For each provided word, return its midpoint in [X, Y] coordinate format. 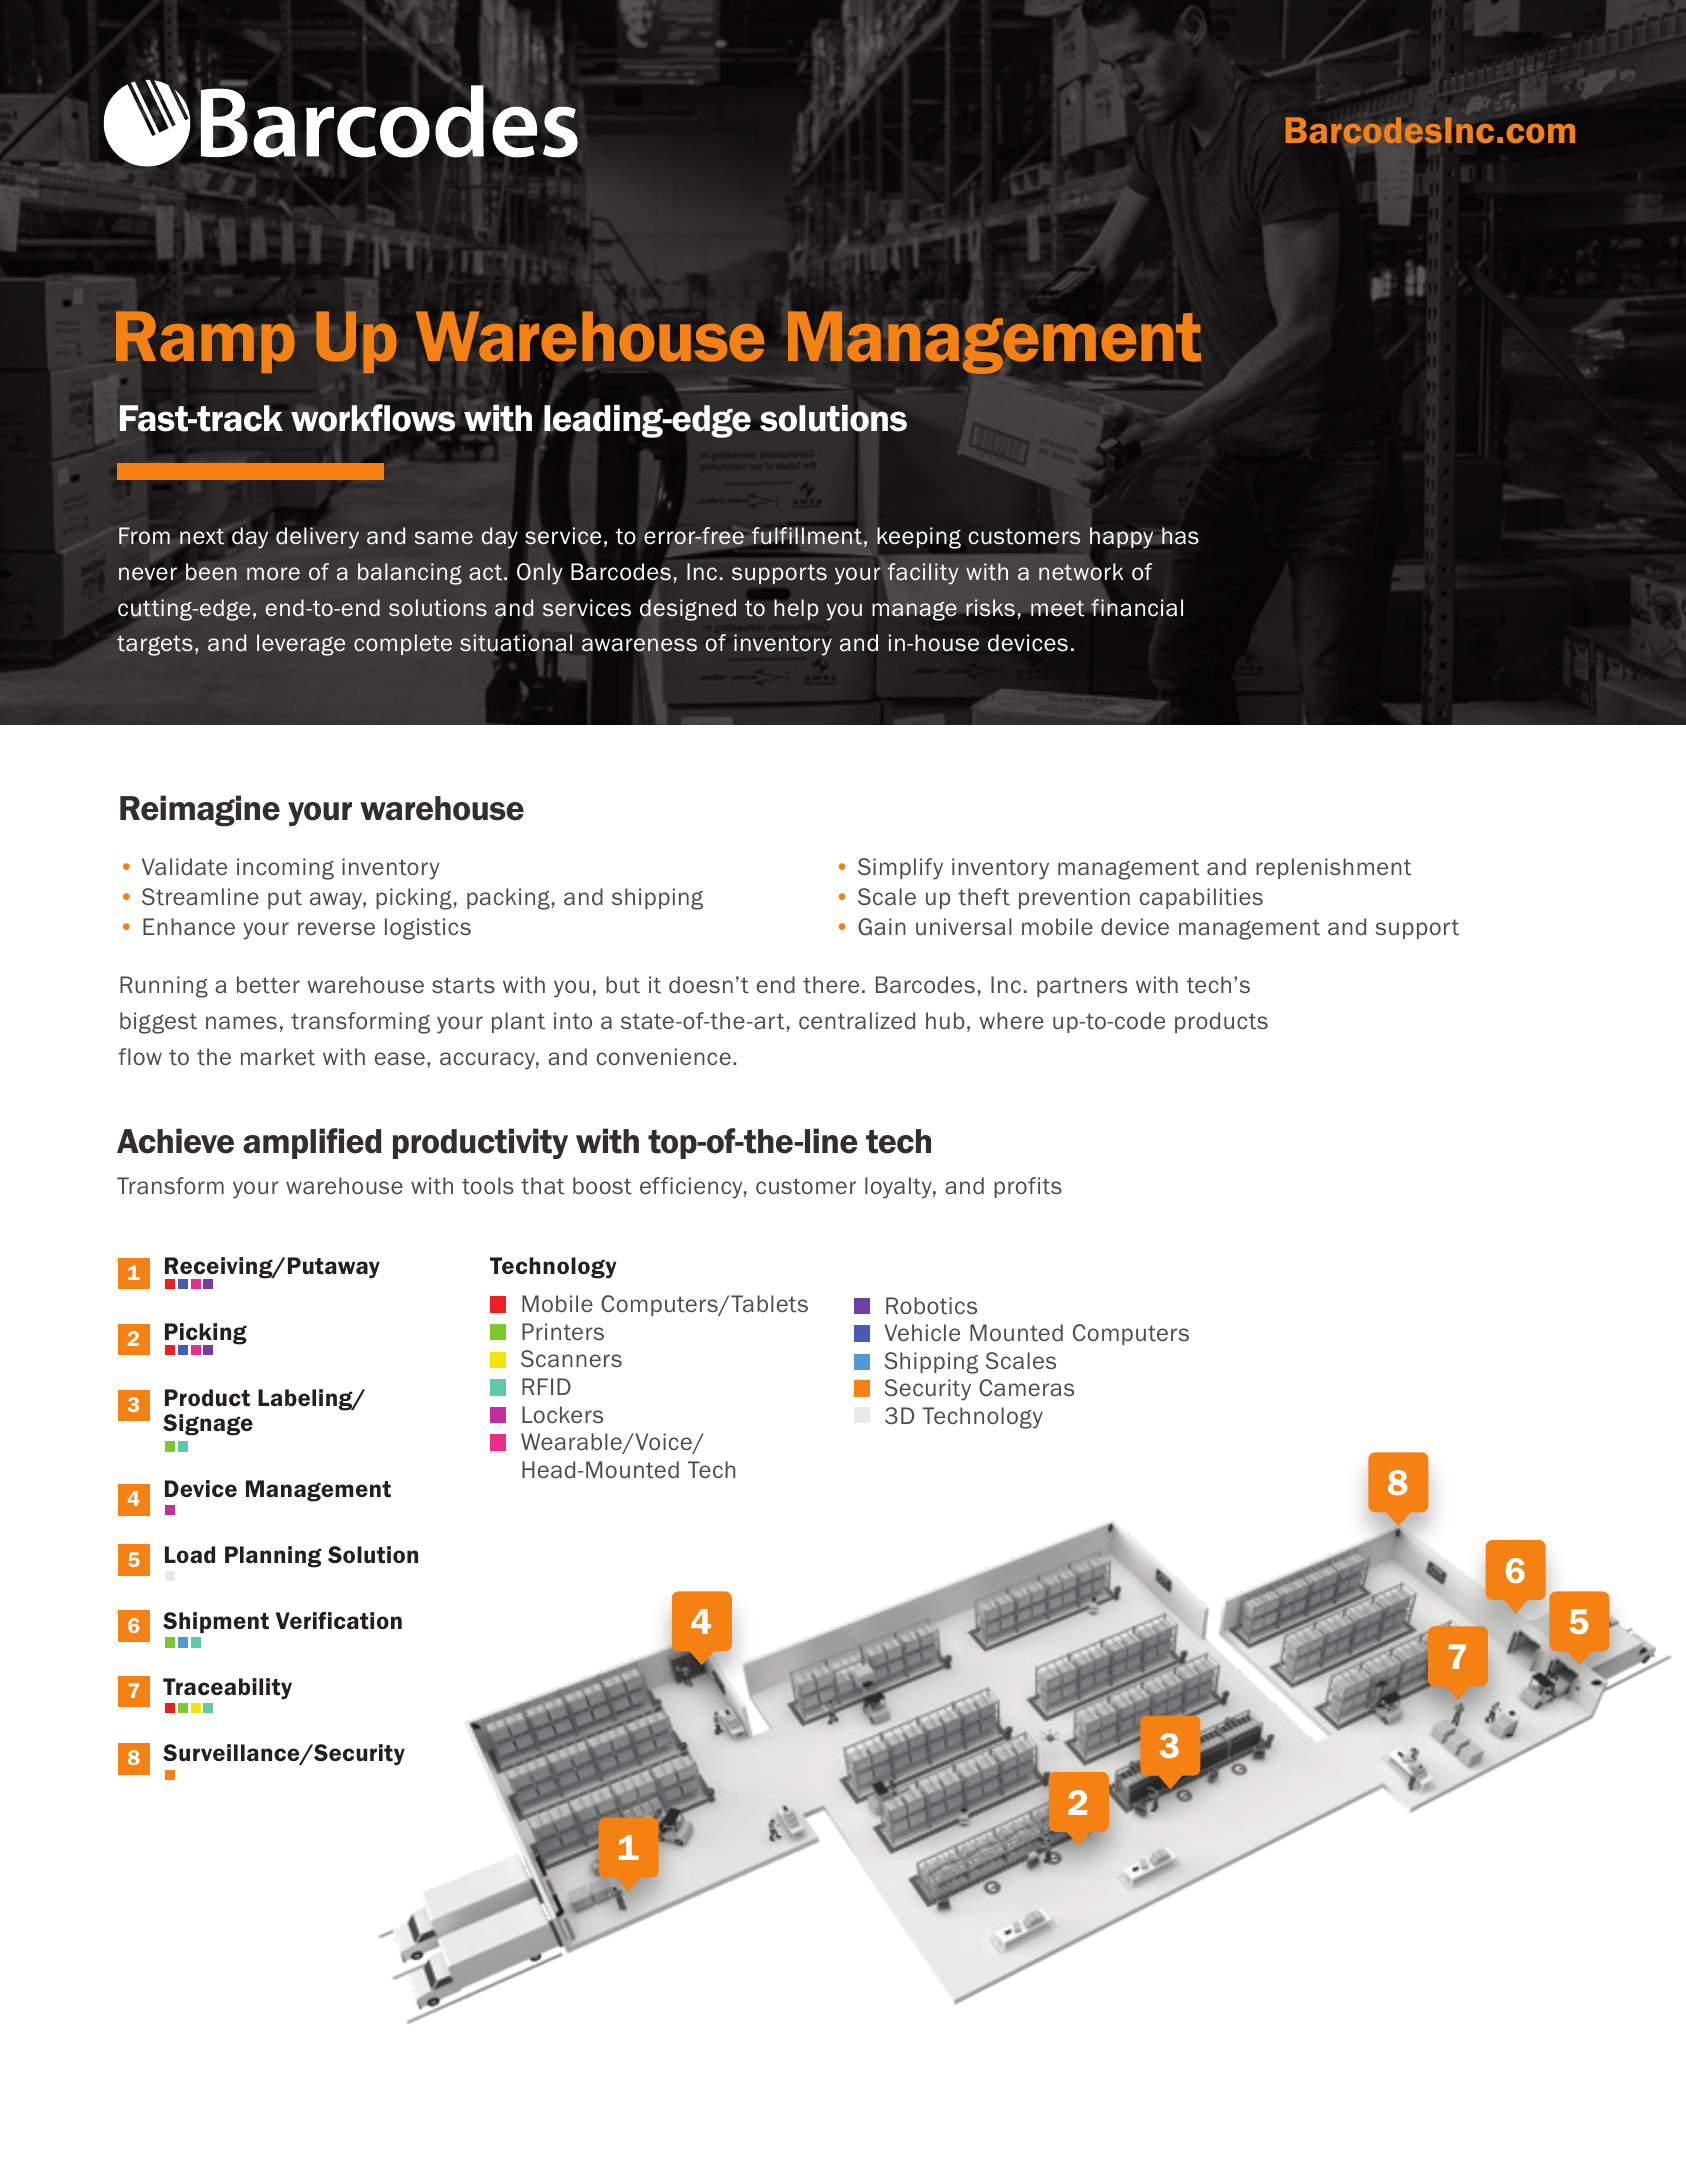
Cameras [1026, 1388]
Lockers [562, 1415]
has [1179, 536]
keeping [919, 538]
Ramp [205, 342]
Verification [339, 1621]
